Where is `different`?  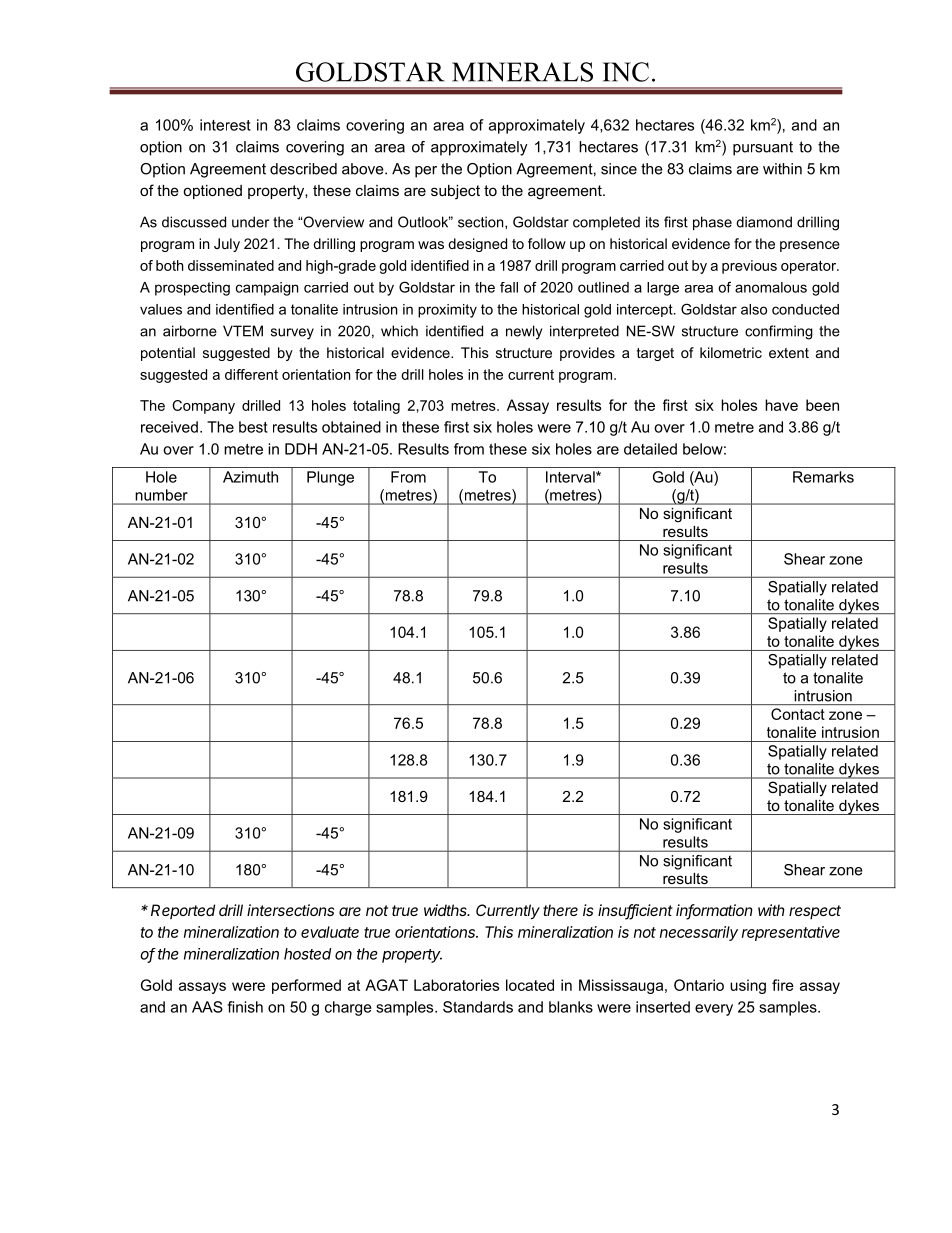
different is located at coordinates (251, 374).
